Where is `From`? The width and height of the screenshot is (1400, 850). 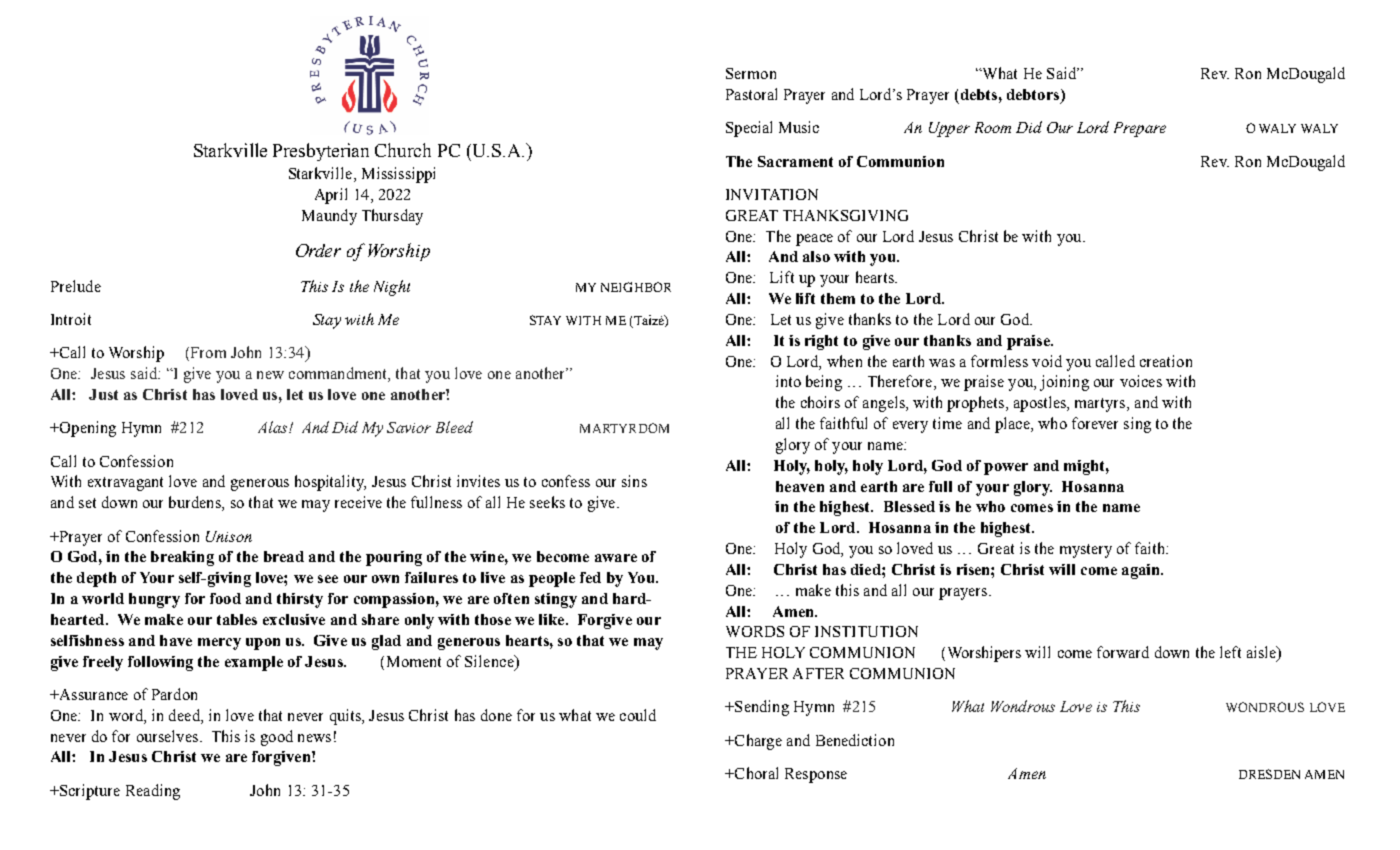 From is located at coordinates (207, 354).
